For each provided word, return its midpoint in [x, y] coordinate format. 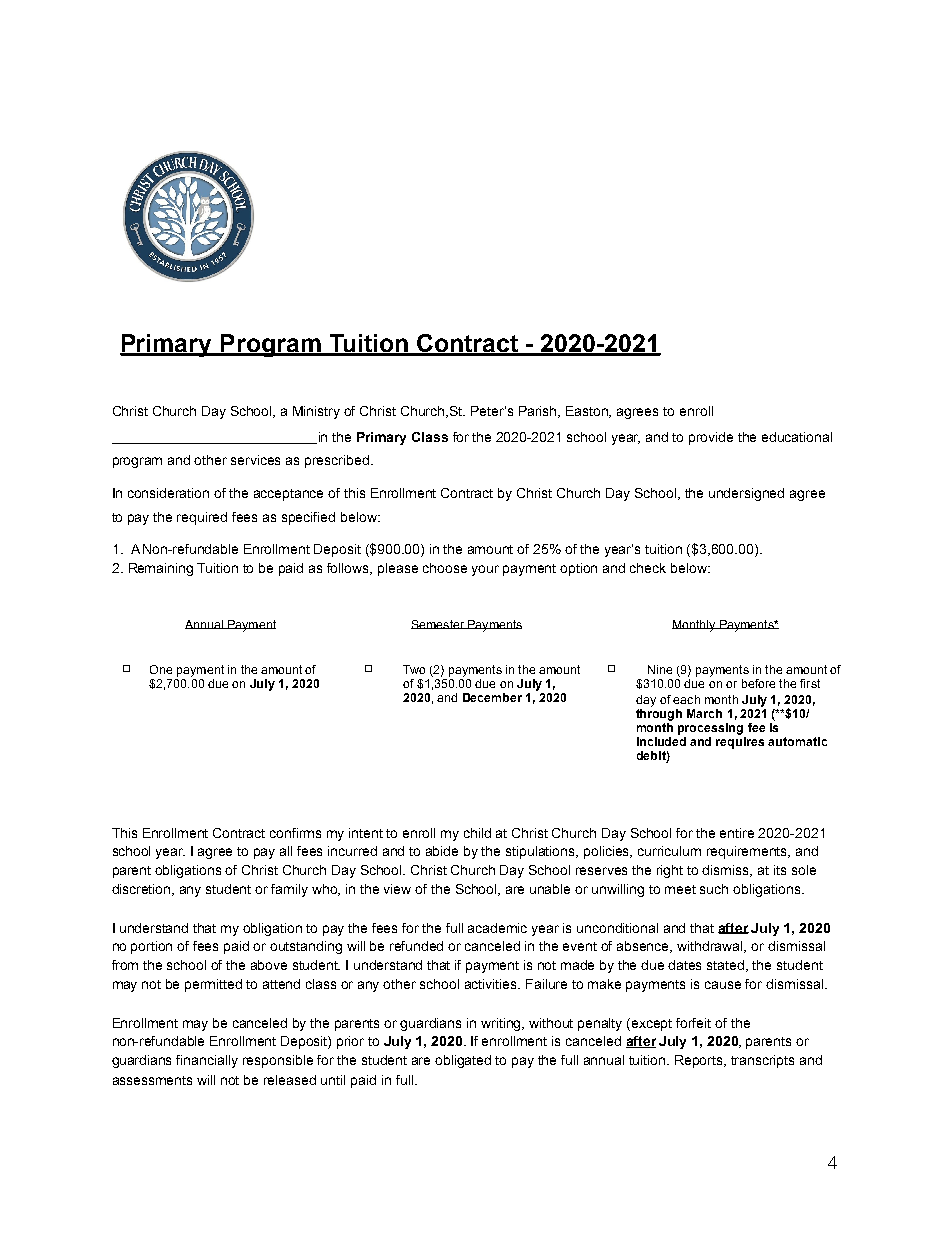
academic [497, 928]
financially [207, 1061]
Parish [539, 412]
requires [740, 741]
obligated [463, 1061]
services [255, 460]
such [714, 889]
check [648, 568]
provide [711, 438]
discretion [142, 890]
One [161, 669]
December [492, 697]
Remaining [161, 569]
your [485, 570]
